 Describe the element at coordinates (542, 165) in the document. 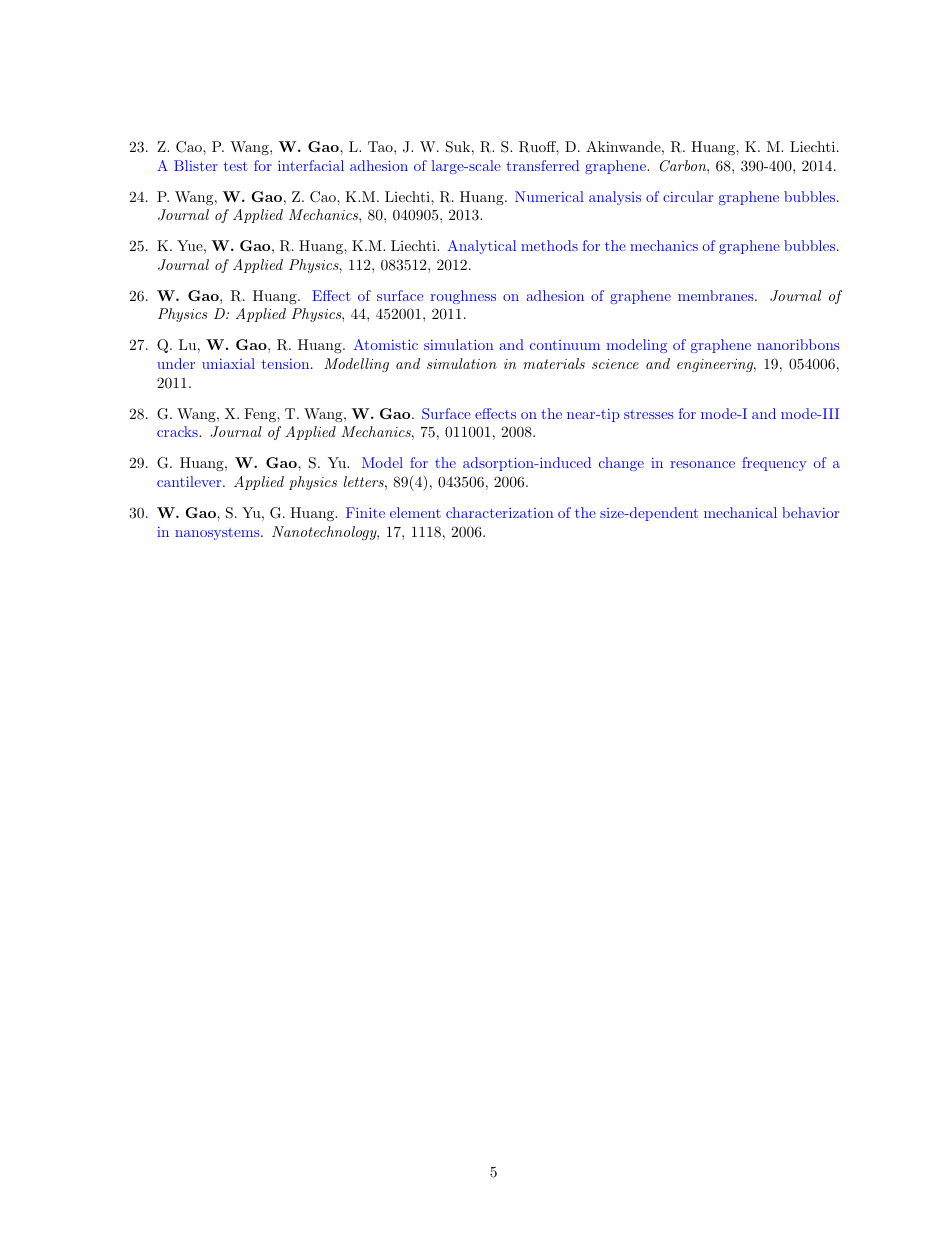

I see `transferred` at that location.
